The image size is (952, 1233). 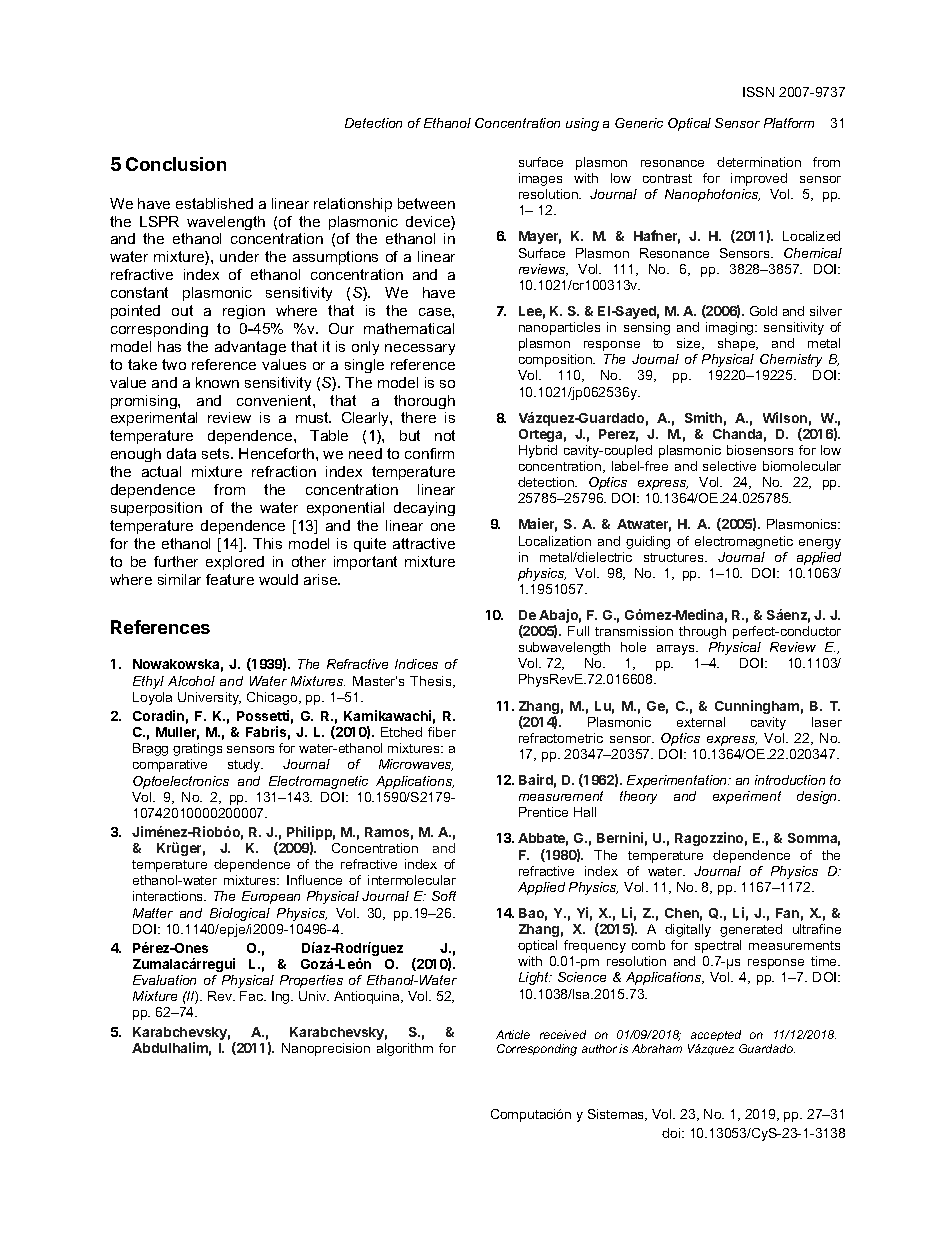 What do you see at coordinates (818, 797) in the page?
I see `design` at bounding box center [818, 797].
